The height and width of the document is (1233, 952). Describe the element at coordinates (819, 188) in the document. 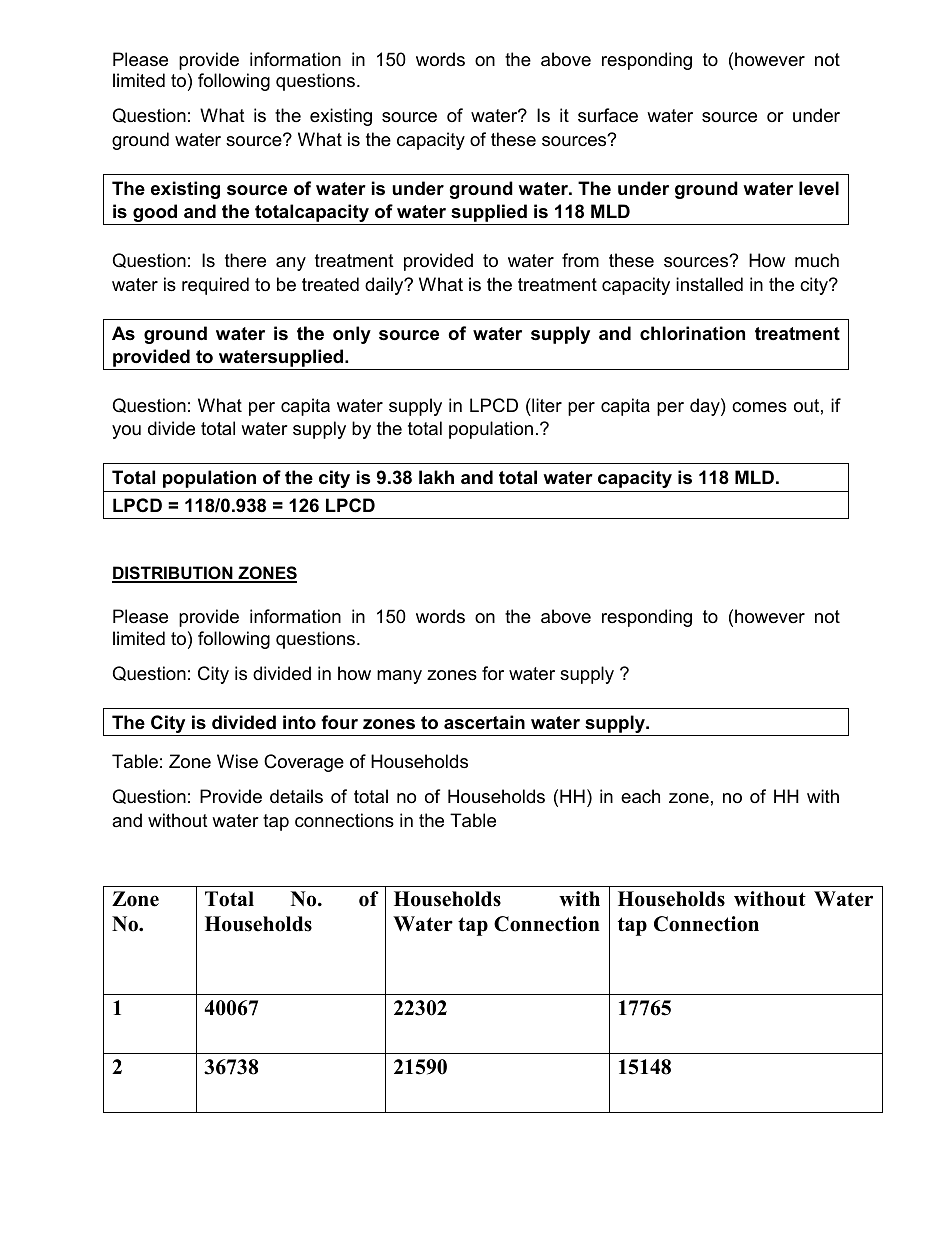

I see `level` at that location.
